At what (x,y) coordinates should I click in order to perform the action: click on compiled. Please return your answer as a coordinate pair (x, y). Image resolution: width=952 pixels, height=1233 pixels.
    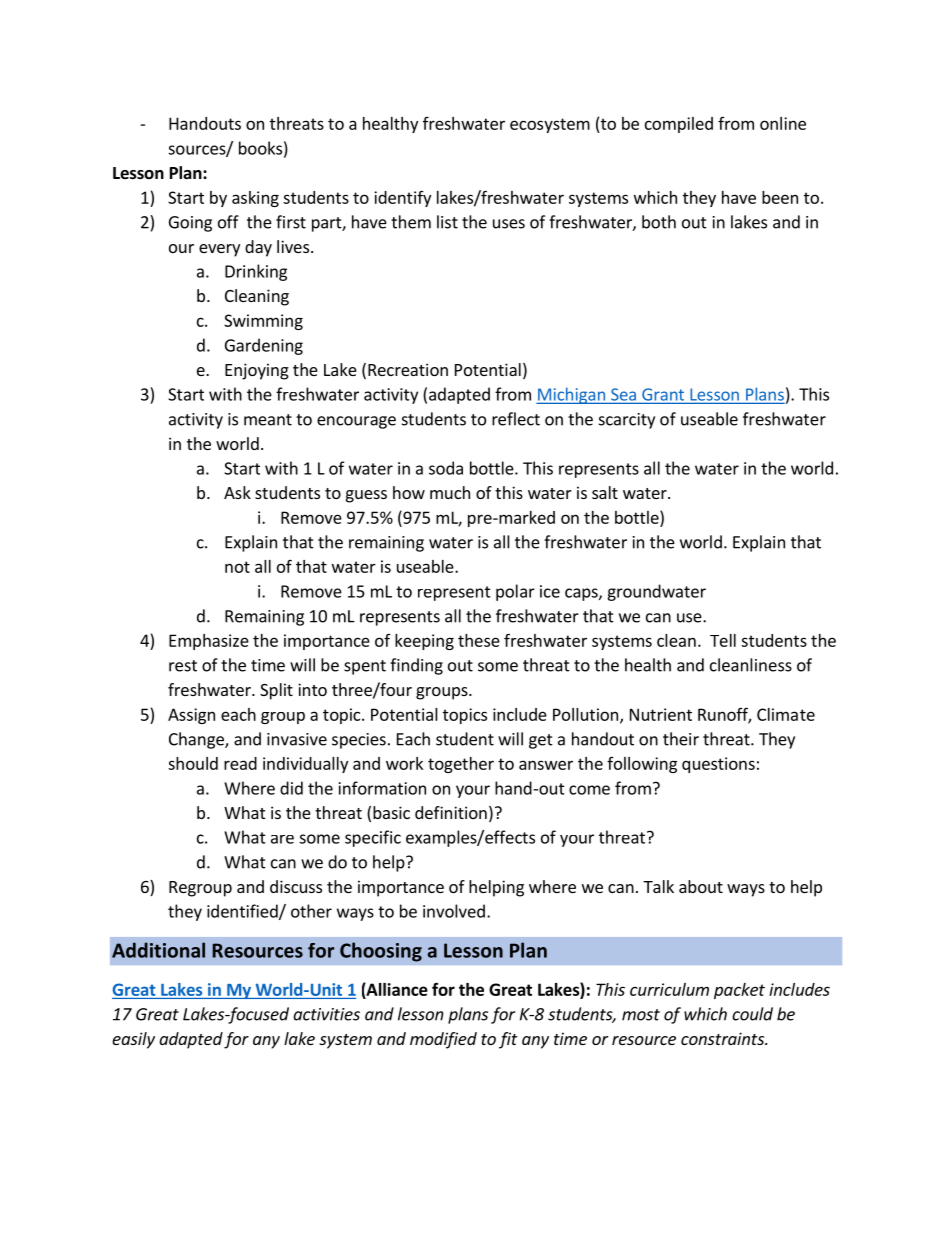
    Looking at the image, I should click on (679, 125).
